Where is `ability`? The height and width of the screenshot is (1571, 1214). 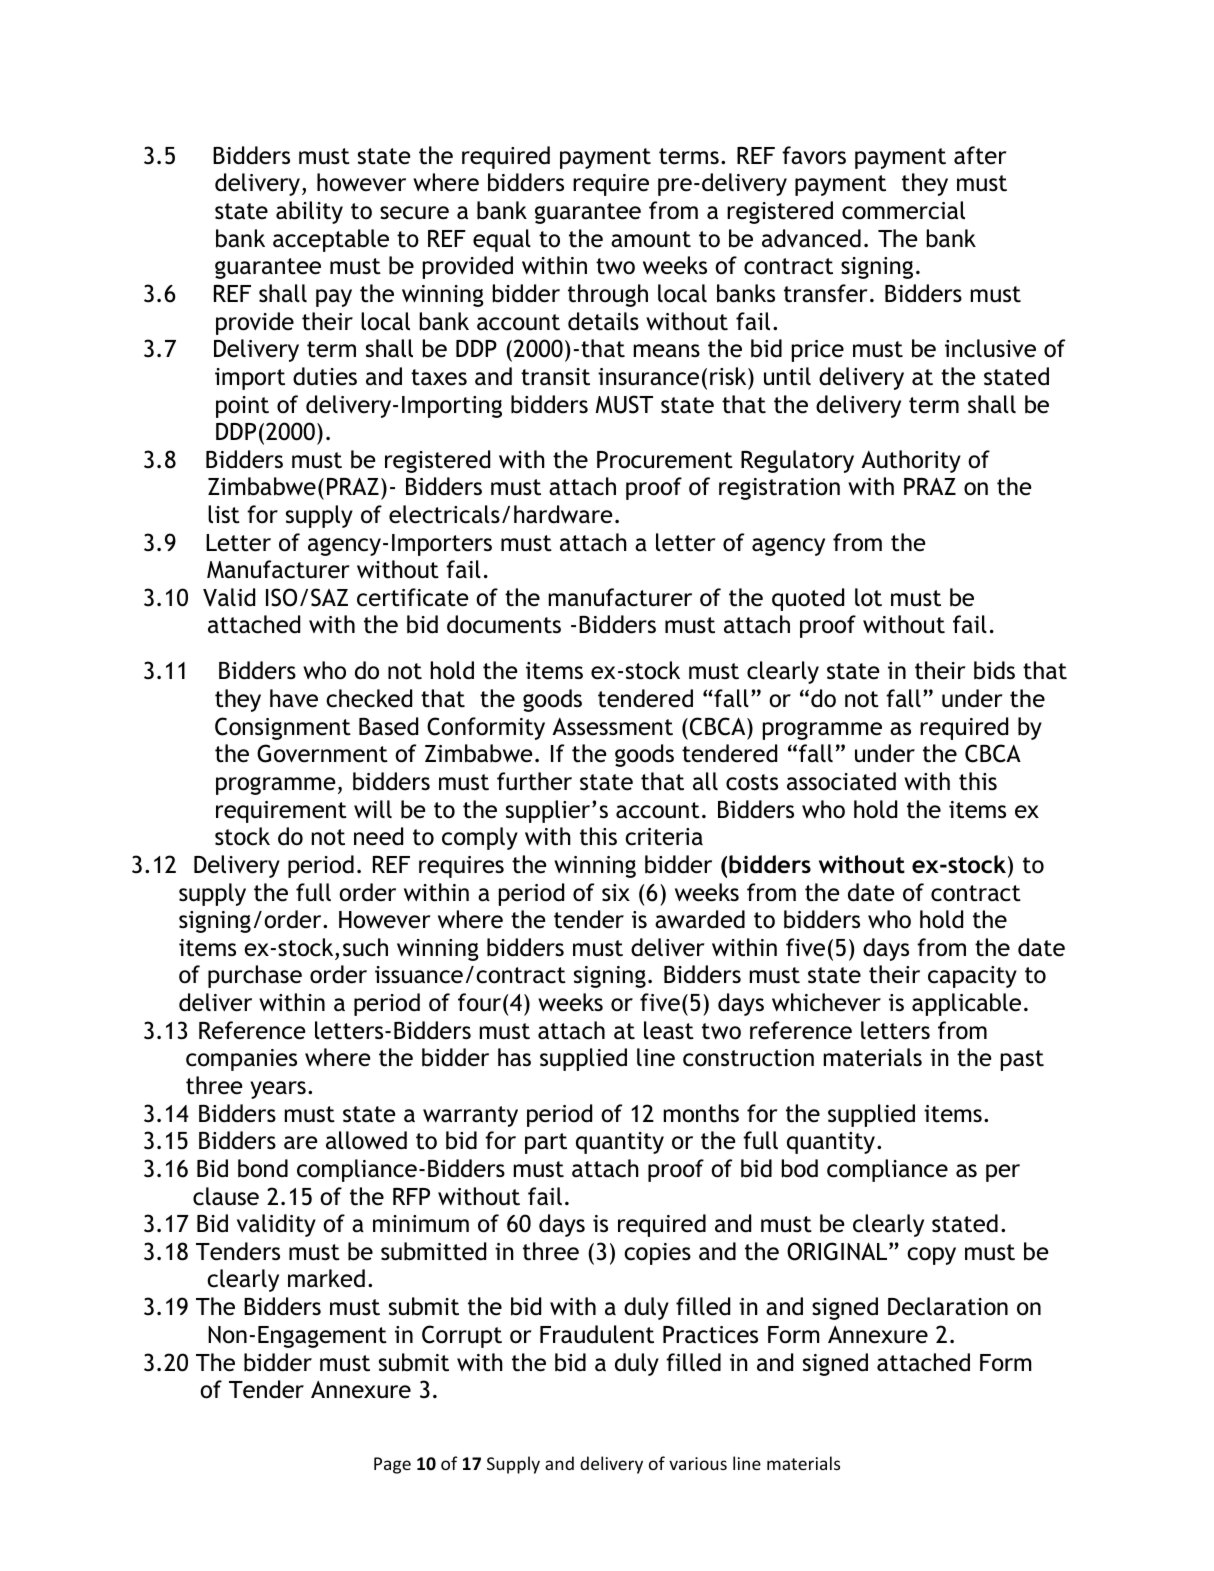
ability is located at coordinates (309, 212).
